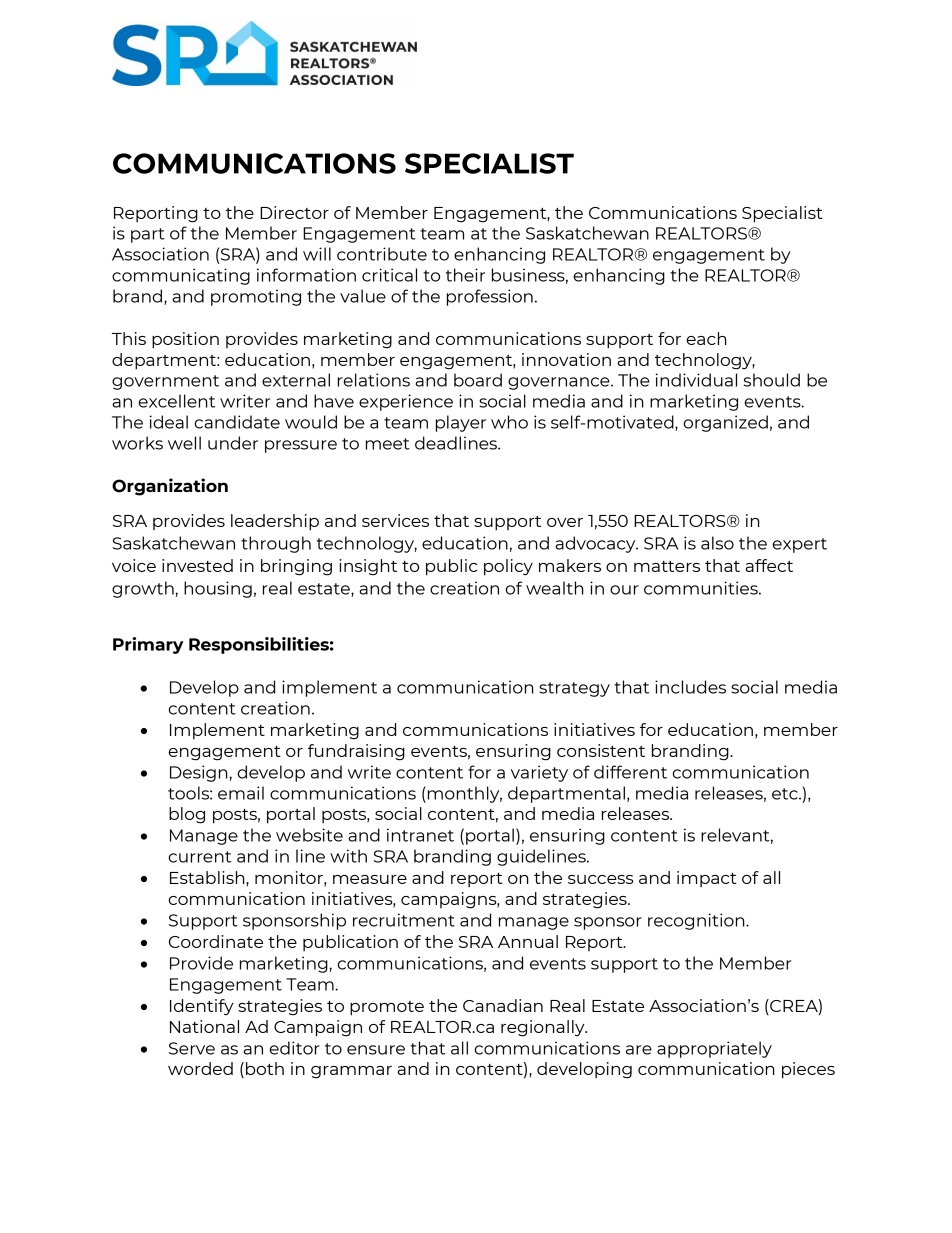 The image size is (952, 1233). I want to click on different, so click(630, 772).
